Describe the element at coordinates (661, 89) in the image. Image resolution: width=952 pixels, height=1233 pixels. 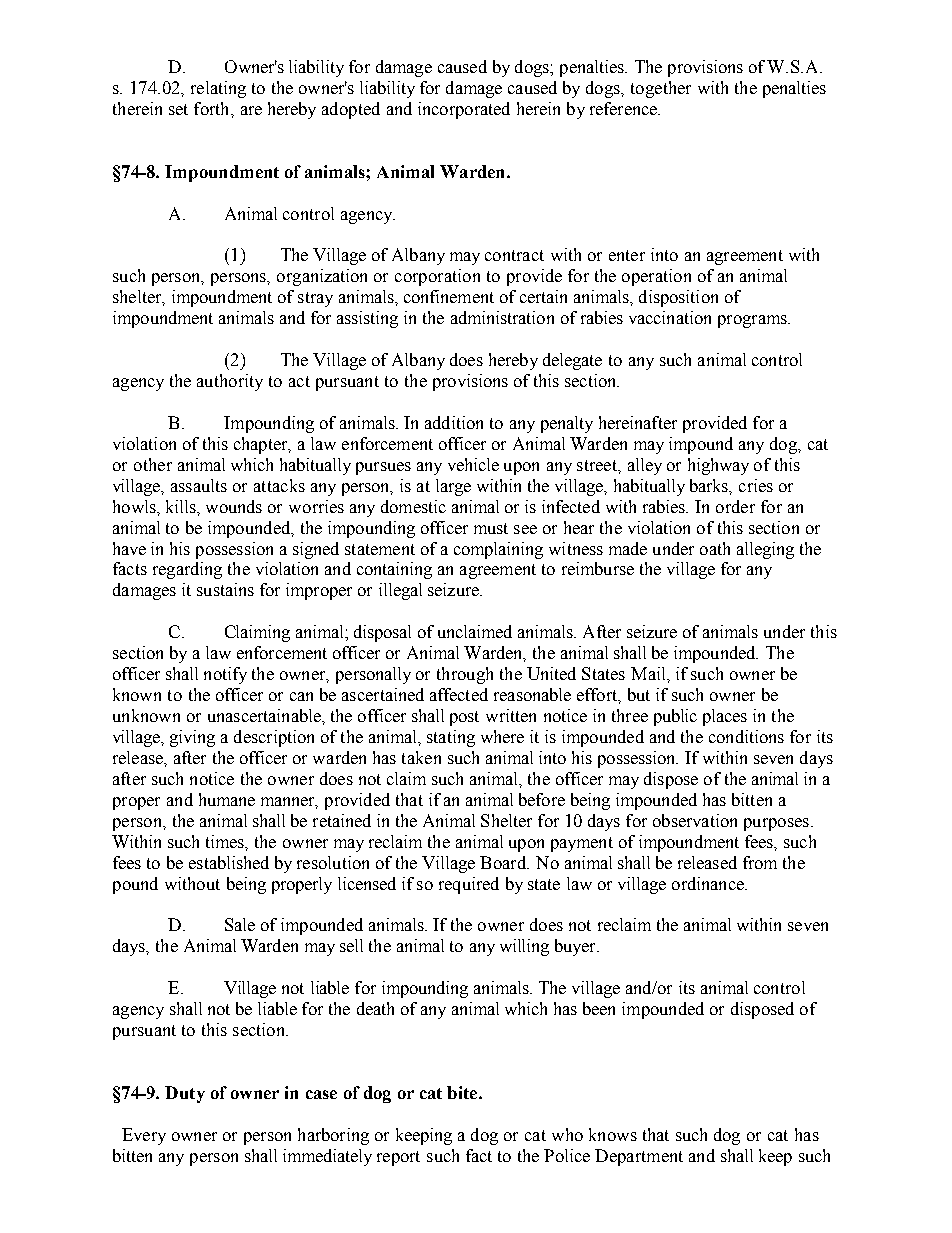
I see `together` at that location.
